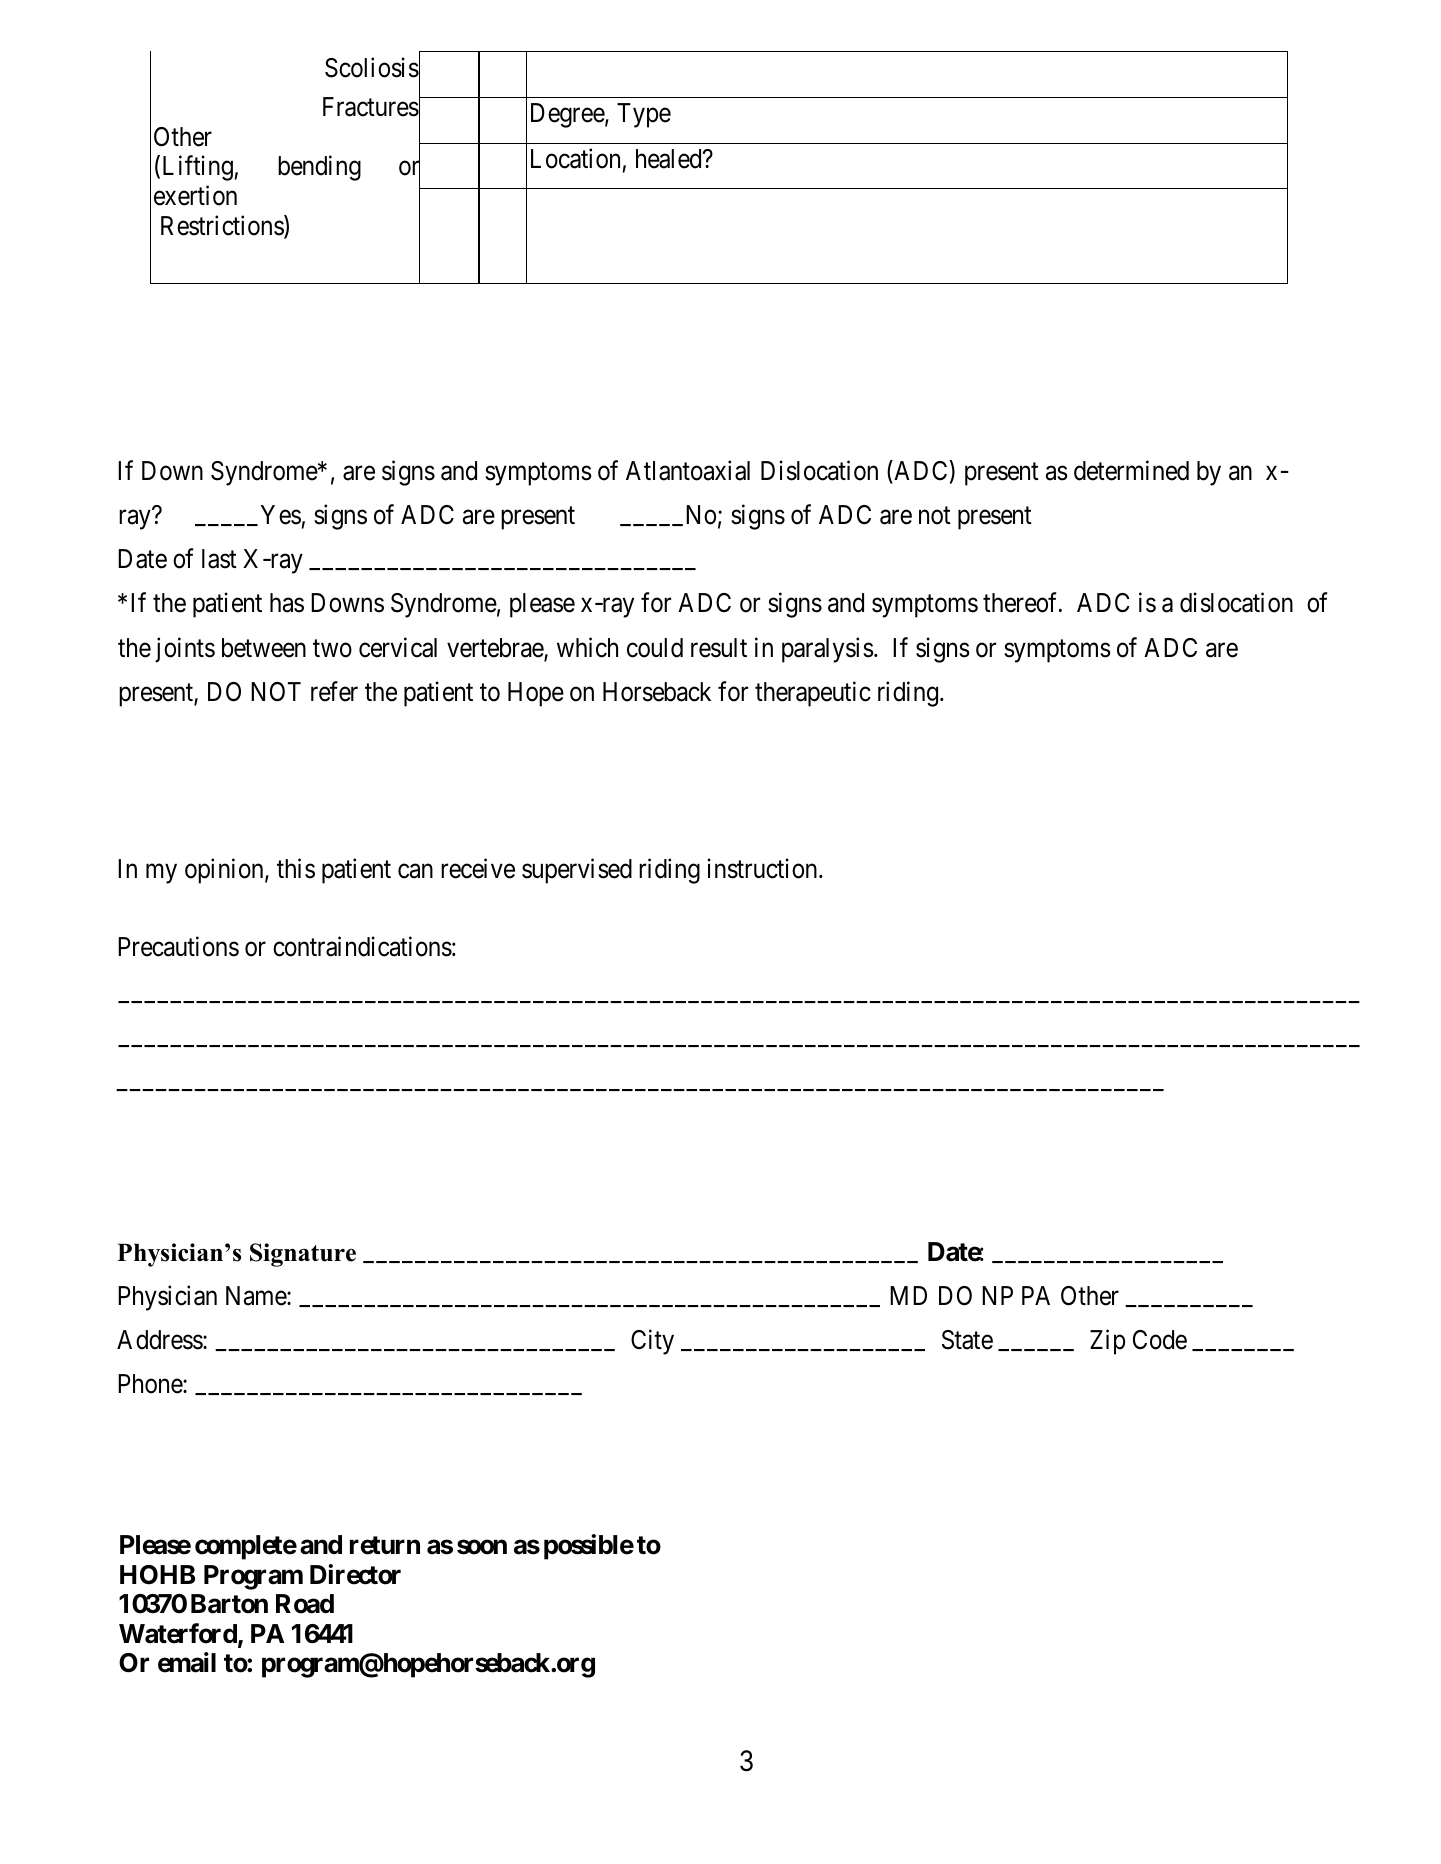 The height and width of the screenshot is (1864, 1441). I want to click on Type, so click(644, 115).
